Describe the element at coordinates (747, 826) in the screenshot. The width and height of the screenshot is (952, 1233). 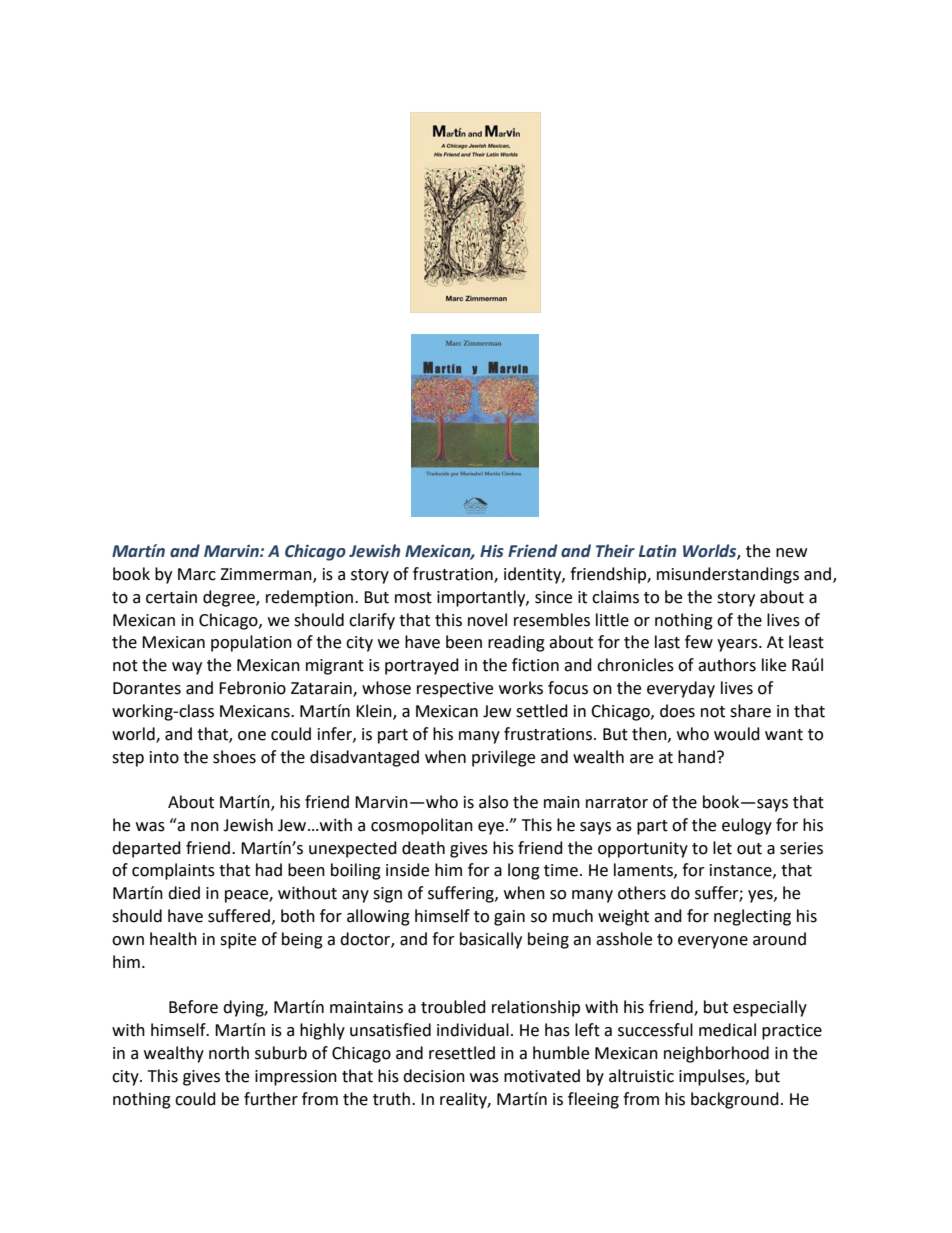
I see `eulogy` at that location.
